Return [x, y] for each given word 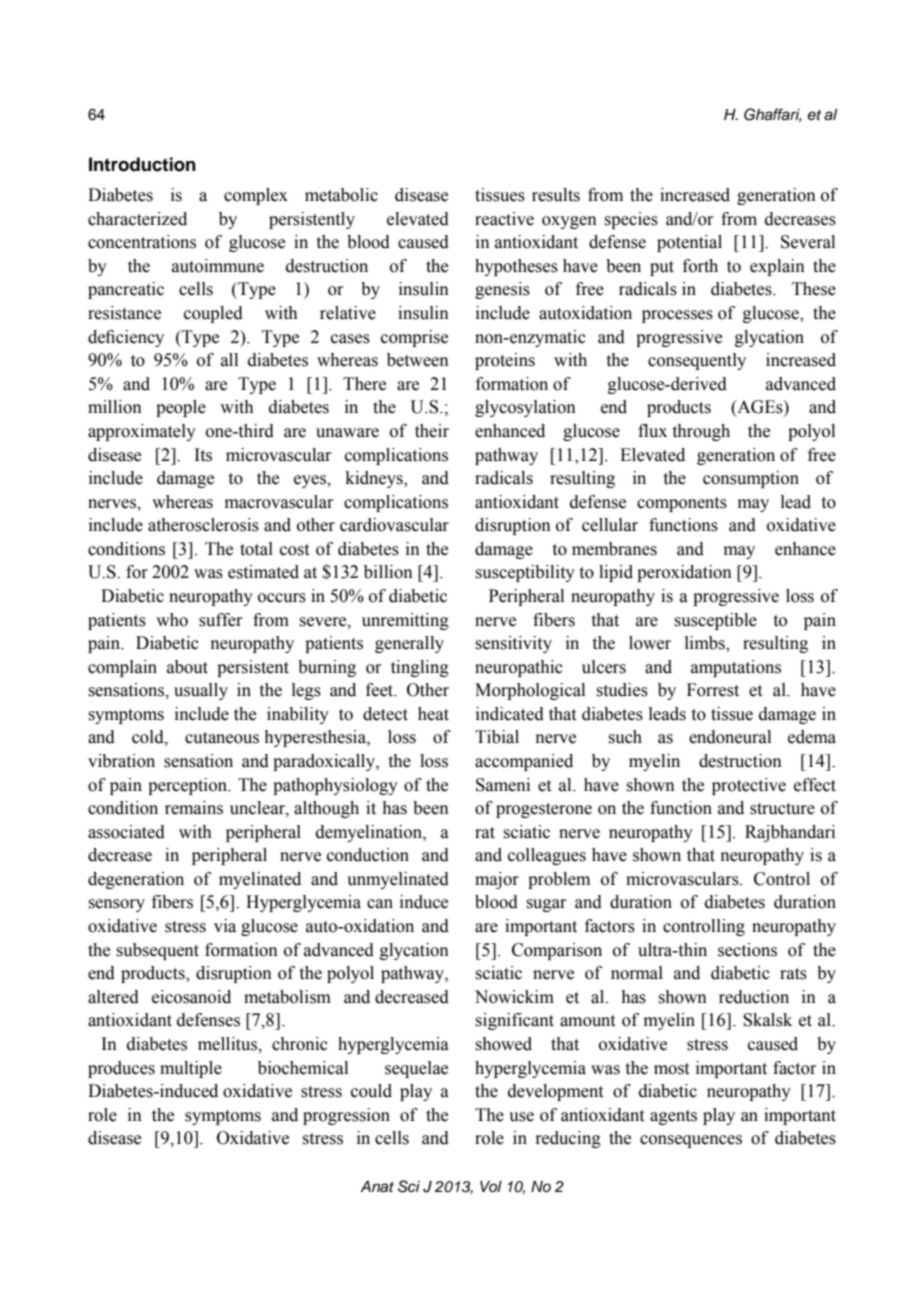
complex [256, 196]
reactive [504, 219]
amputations [736, 668]
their [432, 431]
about [187, 667]
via [225, 926]
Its [203, 455]
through [701, 432]
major [497, 880]
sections [747, 950]
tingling [420, 668]
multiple [191, 1069]
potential [689, 243]
